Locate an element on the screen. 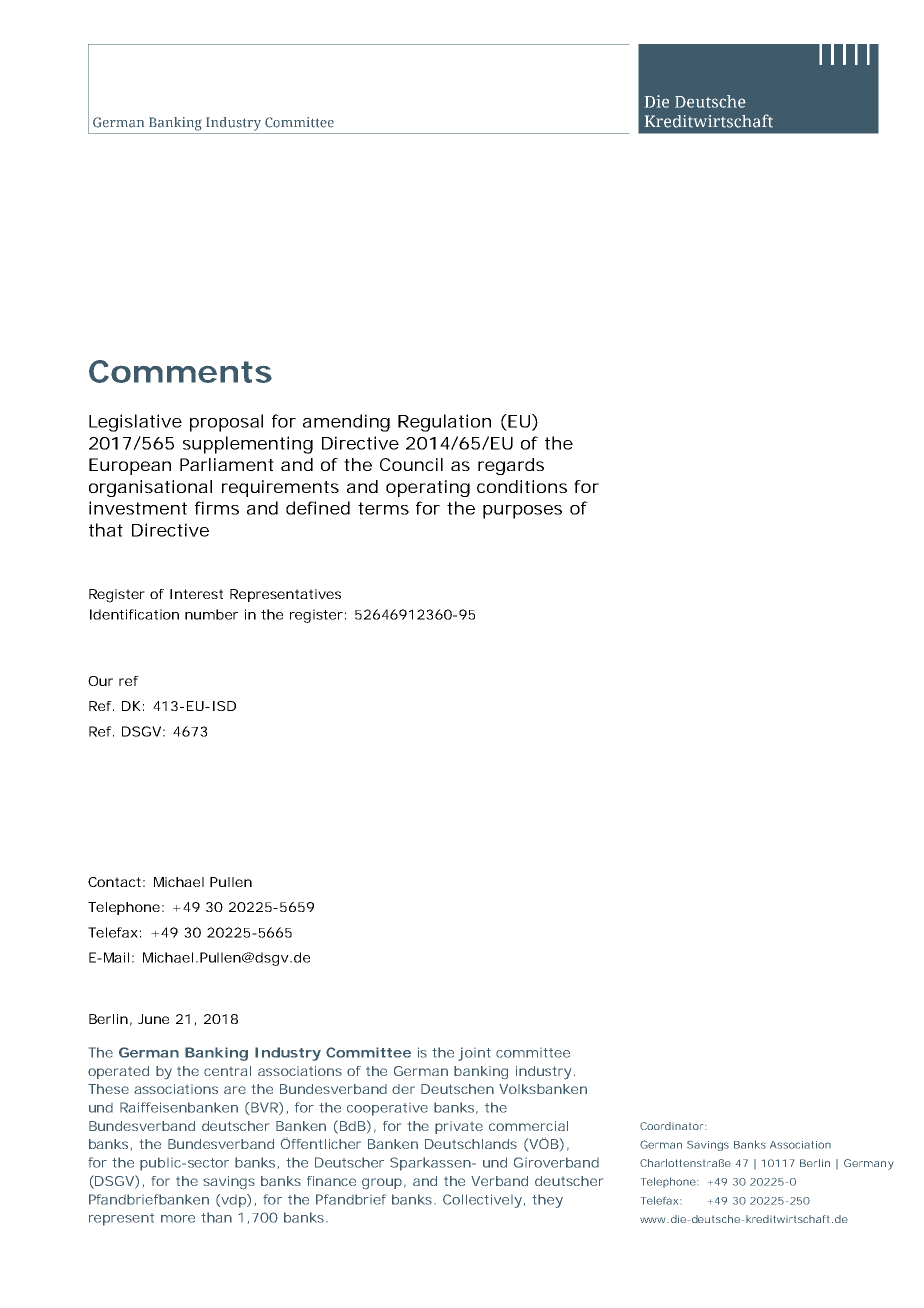 The height and width of the screenshot is (1308, 924). Legislative is located at coordinates (135, 423).
